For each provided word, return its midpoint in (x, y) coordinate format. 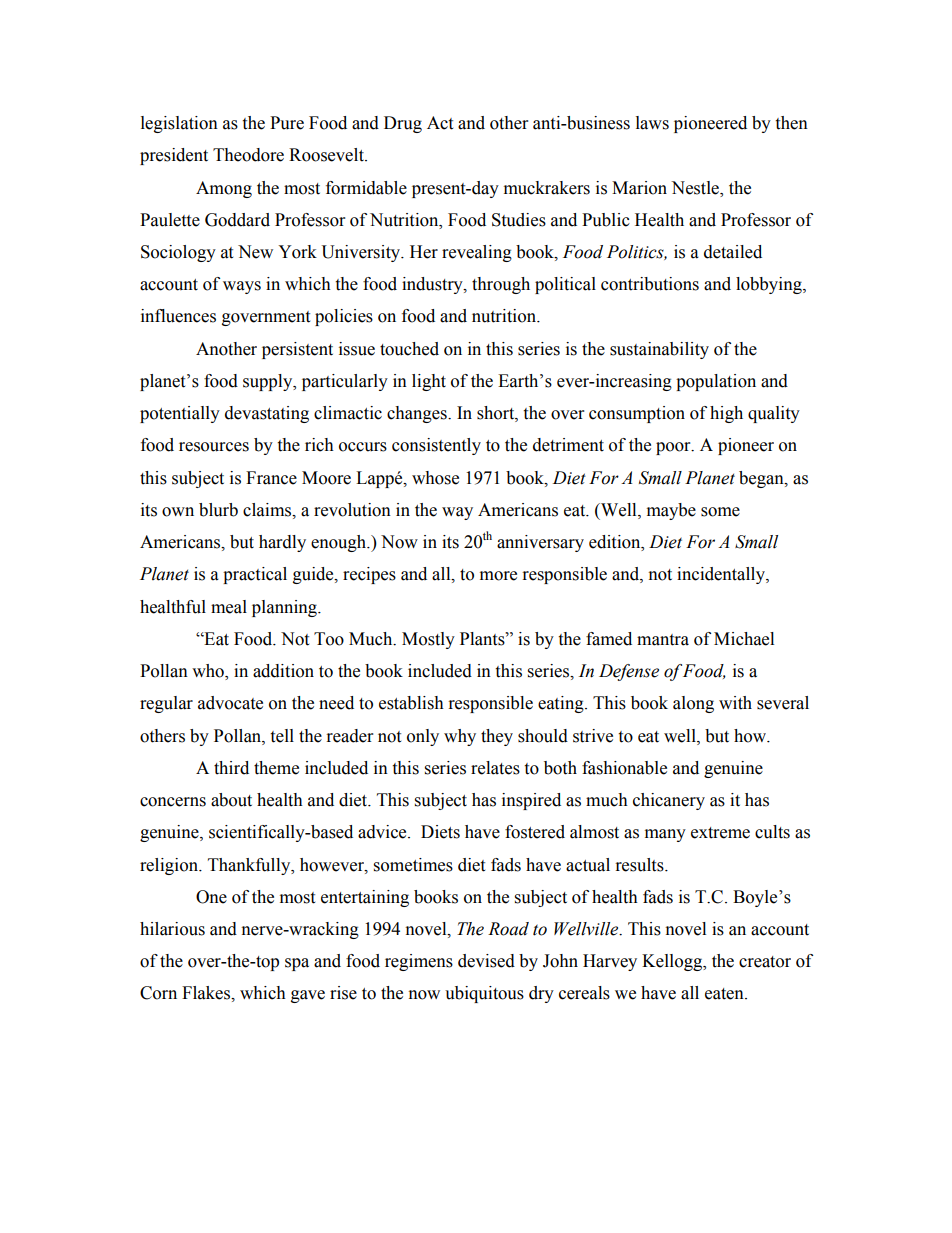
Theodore (248, 155)
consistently (436, 446)
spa (297, 964)
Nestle (696, 188)
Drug (403, 124)
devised (486, 961)
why (460, 737)
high (726, 414)
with (735, 703)
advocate (230, 703)
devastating (267, 414)
